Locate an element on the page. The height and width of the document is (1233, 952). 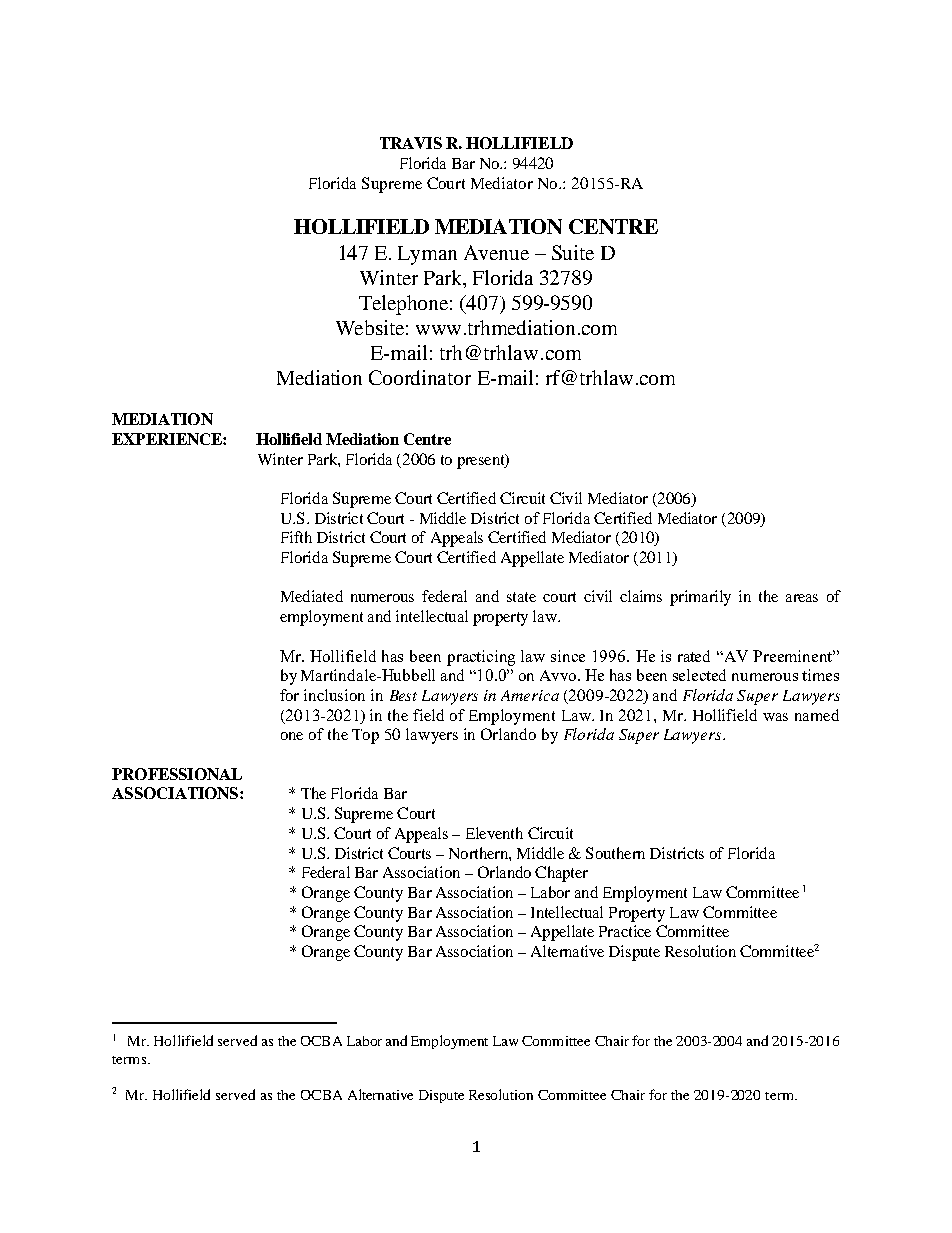
Suite is located at coordinates (573, 252).
